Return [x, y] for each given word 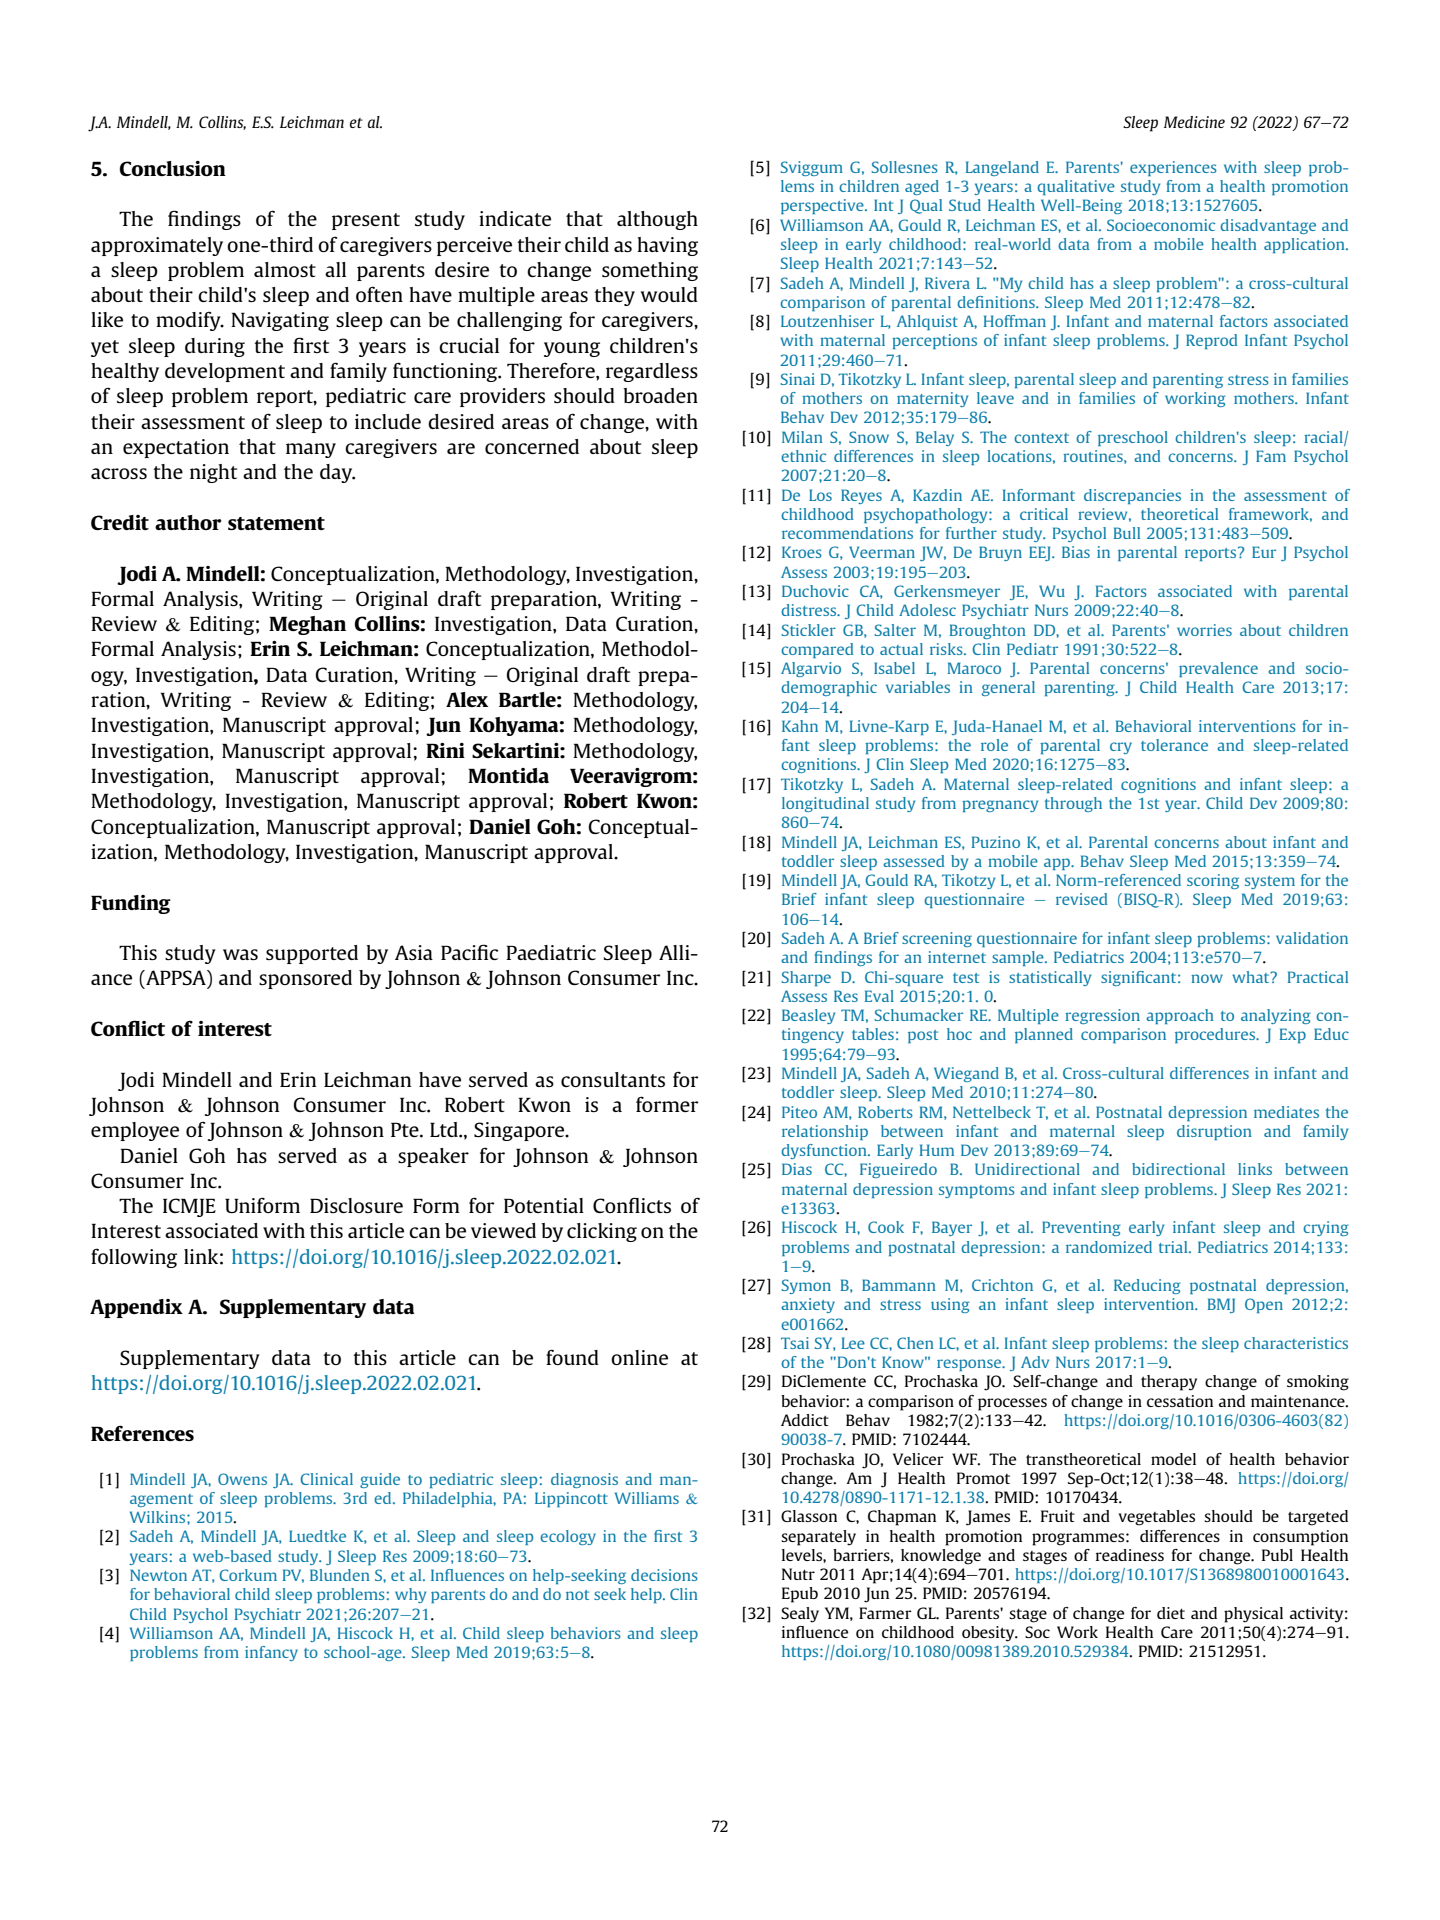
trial [1174, 1247]
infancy [271, 1653]
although [657, 220]
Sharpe [806, 978]
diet [1171, 1613]
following [134, 1258]
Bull [1126, 533]
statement [276, 523]
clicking [602, 1232]
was [240, 954]
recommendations [847, 533]
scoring [1213, 881]
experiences [1173, 168]
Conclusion [173, 168]
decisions [664, 1575]
